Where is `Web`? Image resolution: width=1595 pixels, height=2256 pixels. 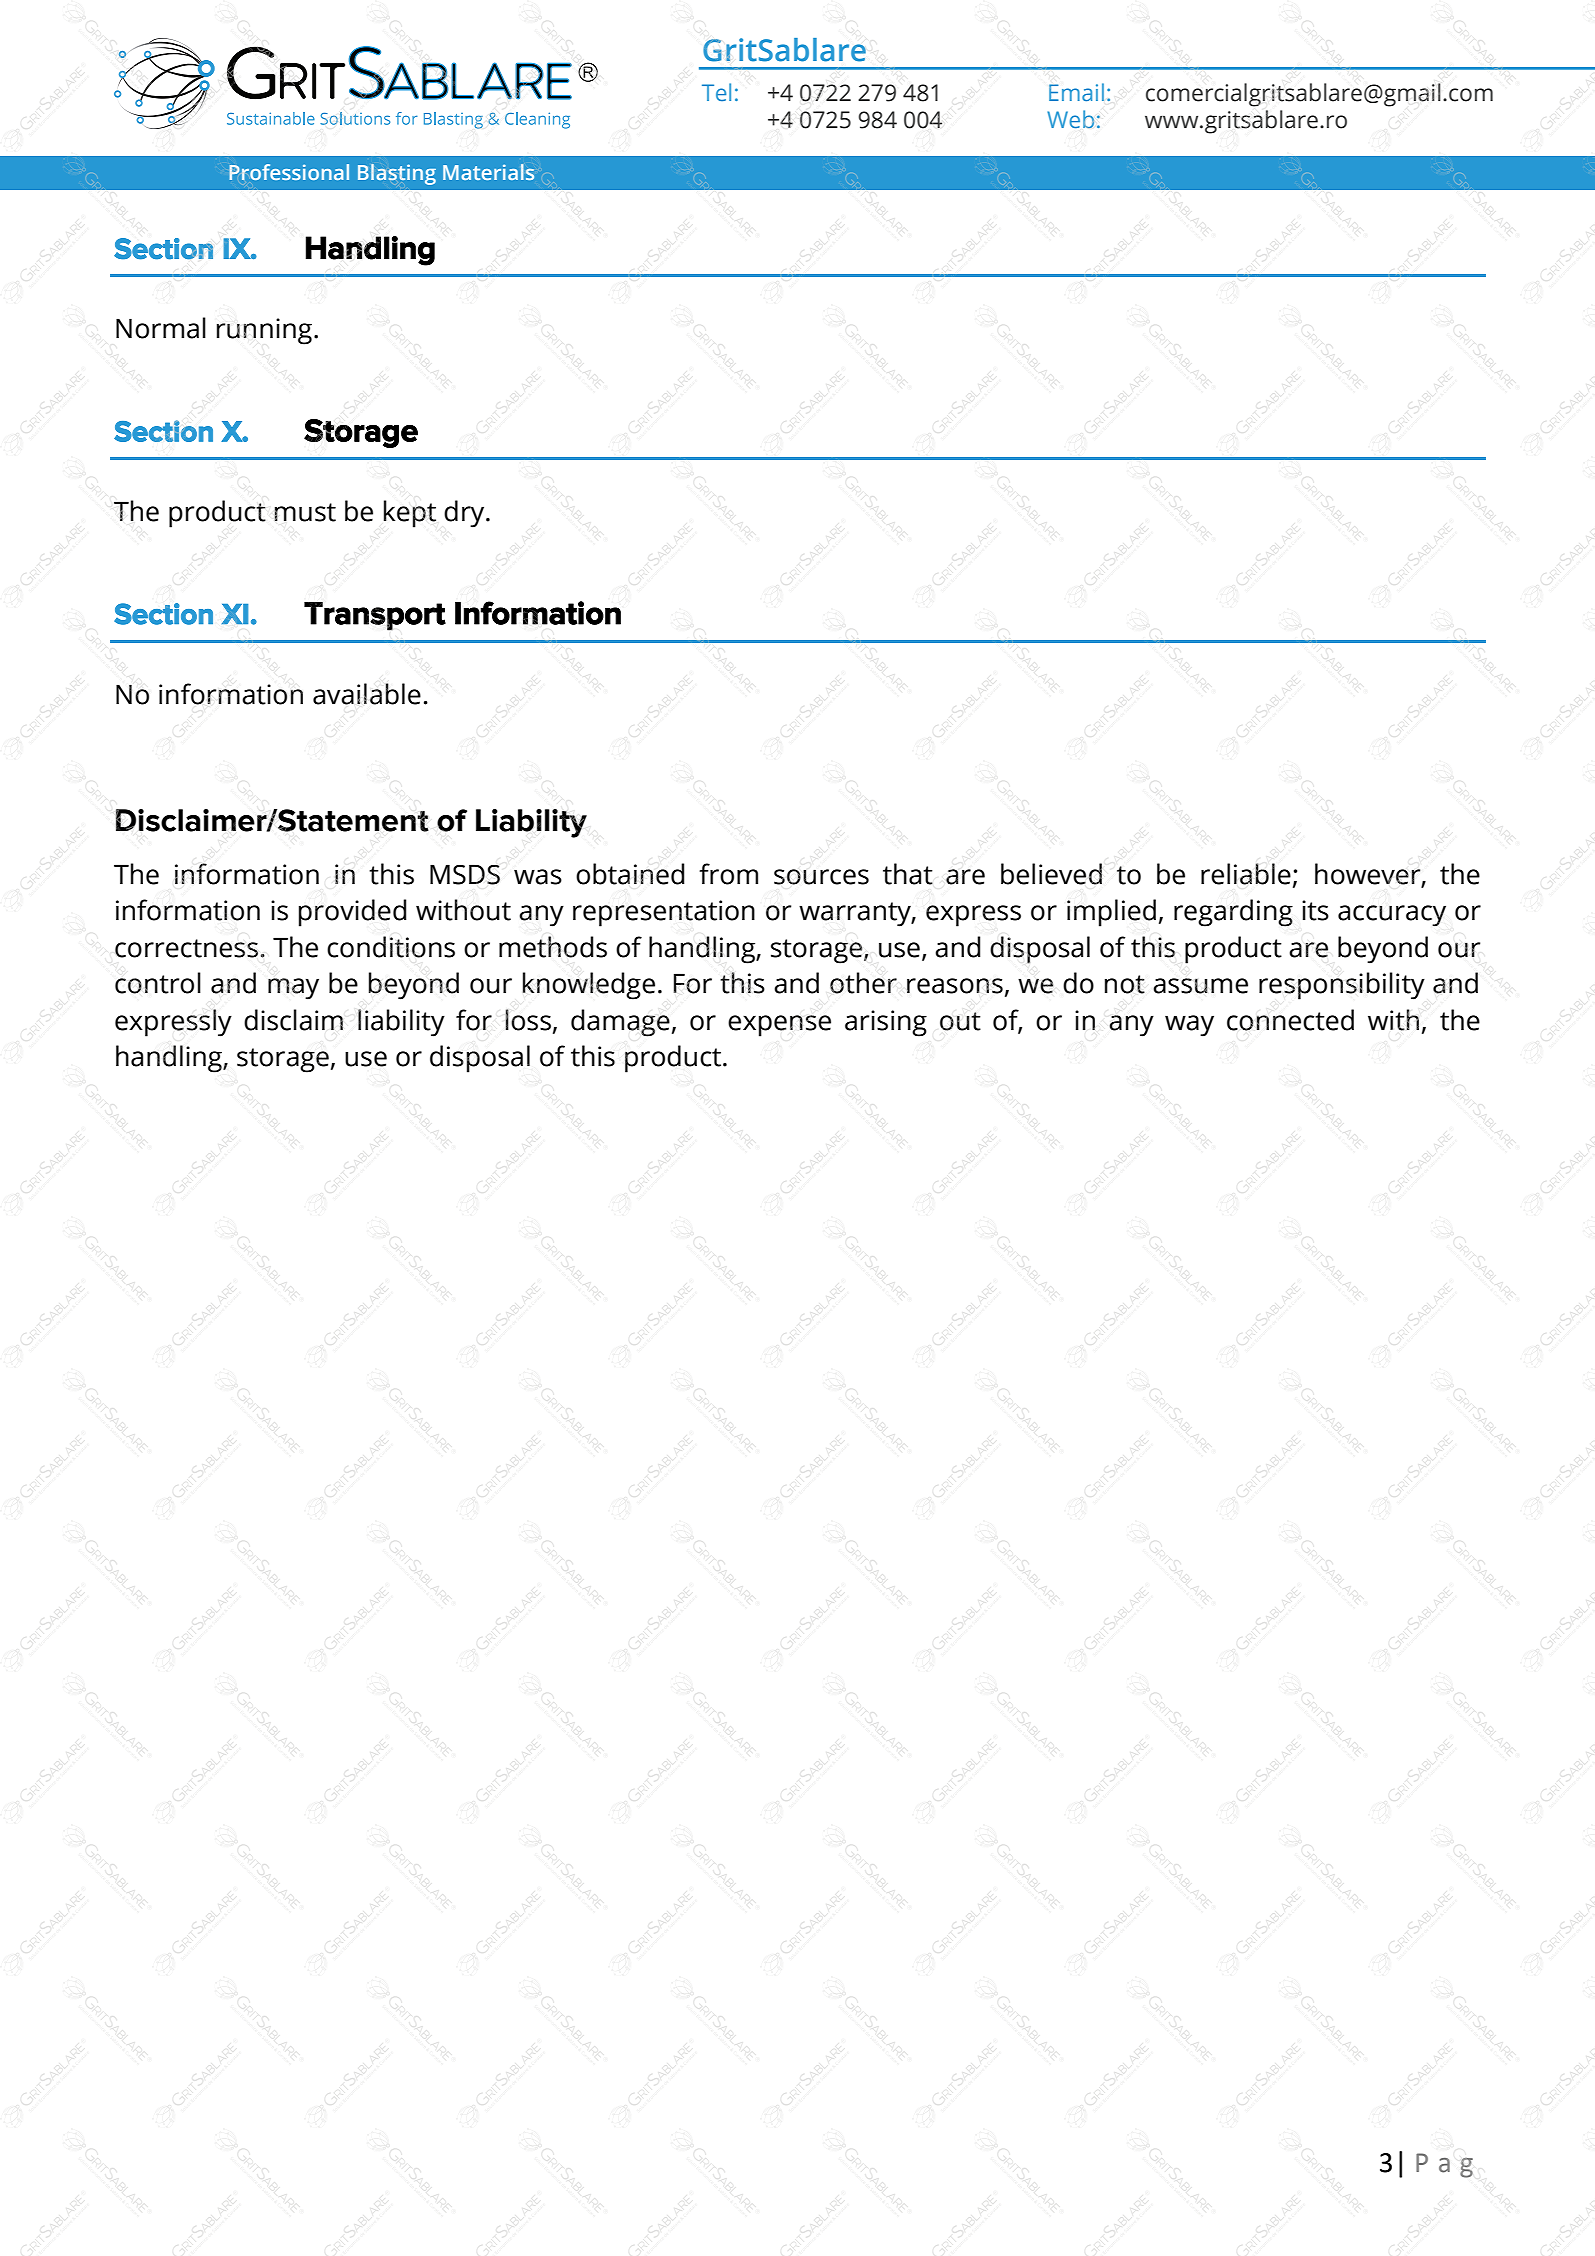 Web is located at coordinates (1070, 119).
